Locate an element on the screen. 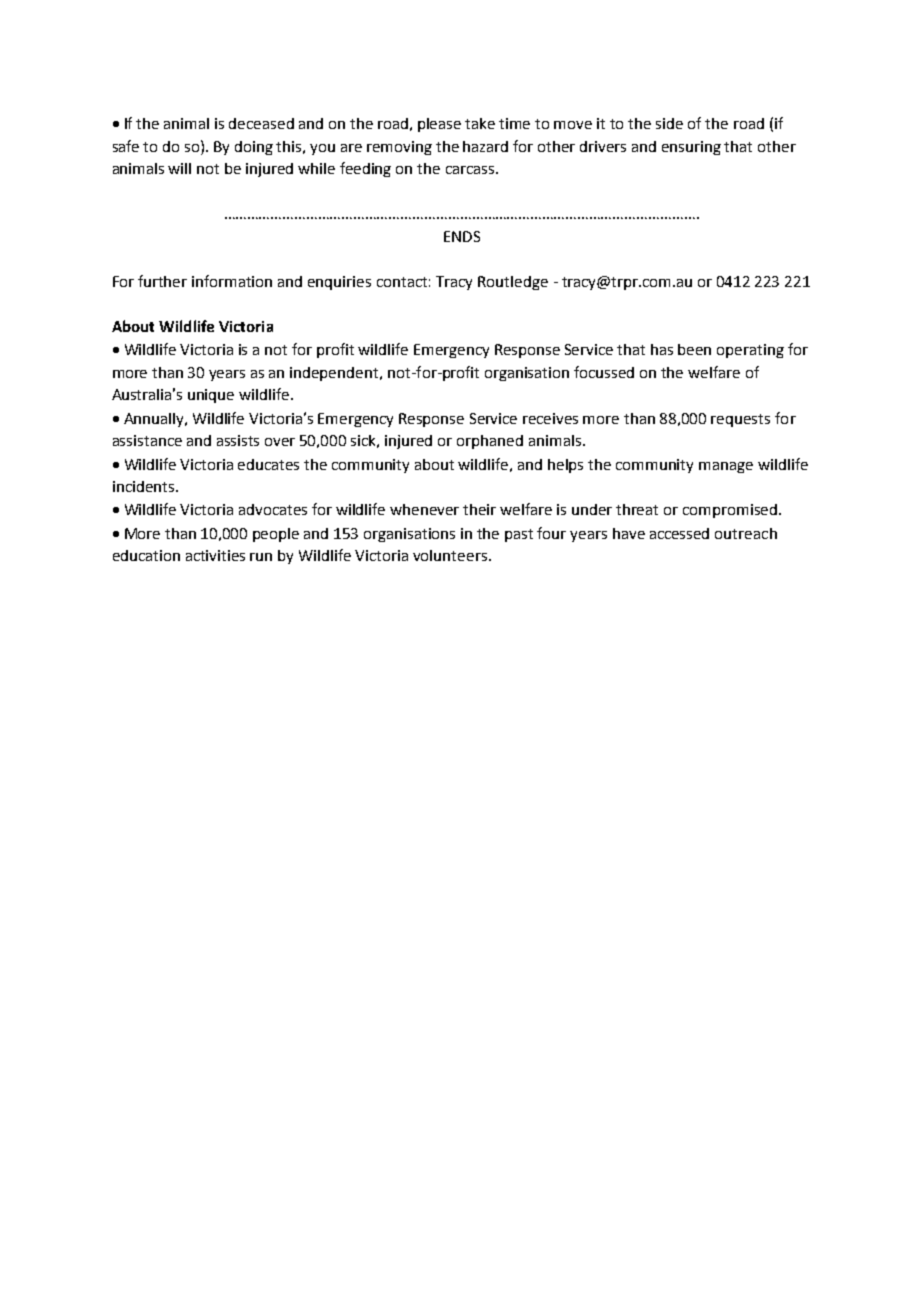 The image size is (924, 1308). unique is located at coordinates (211, 396).
